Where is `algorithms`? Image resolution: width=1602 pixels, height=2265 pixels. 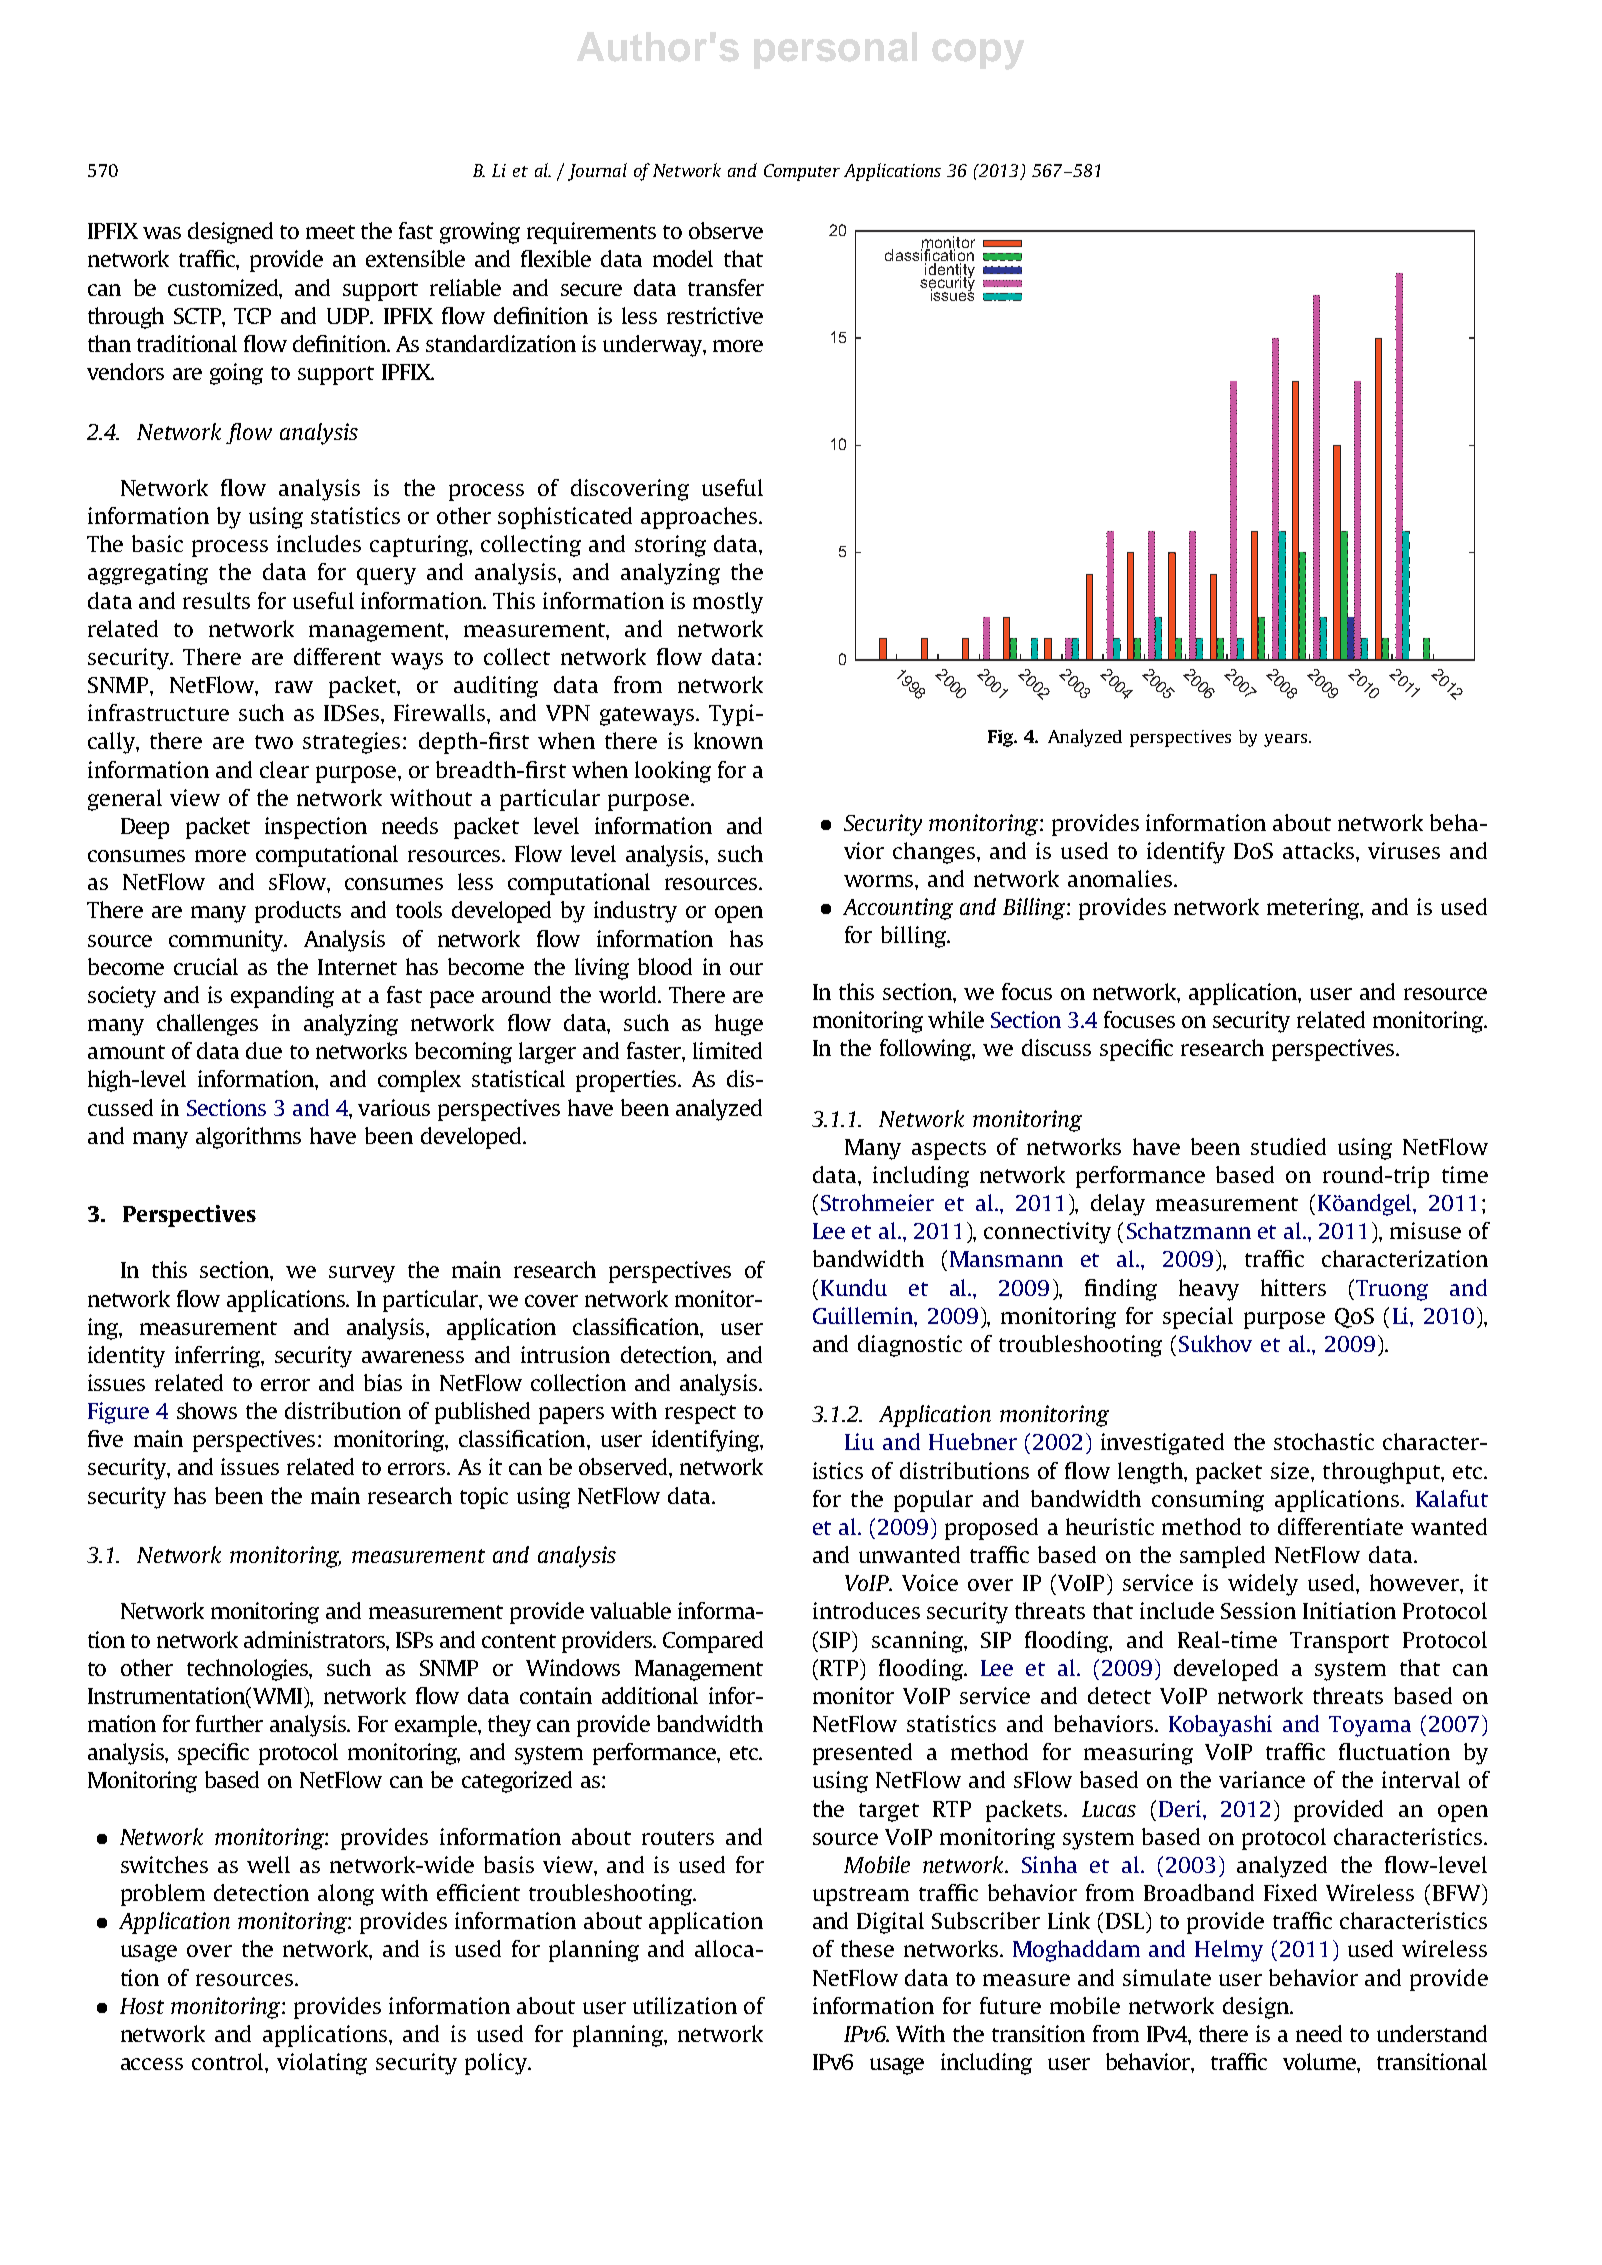 algorithms is located at coordinates (248, 1138).
